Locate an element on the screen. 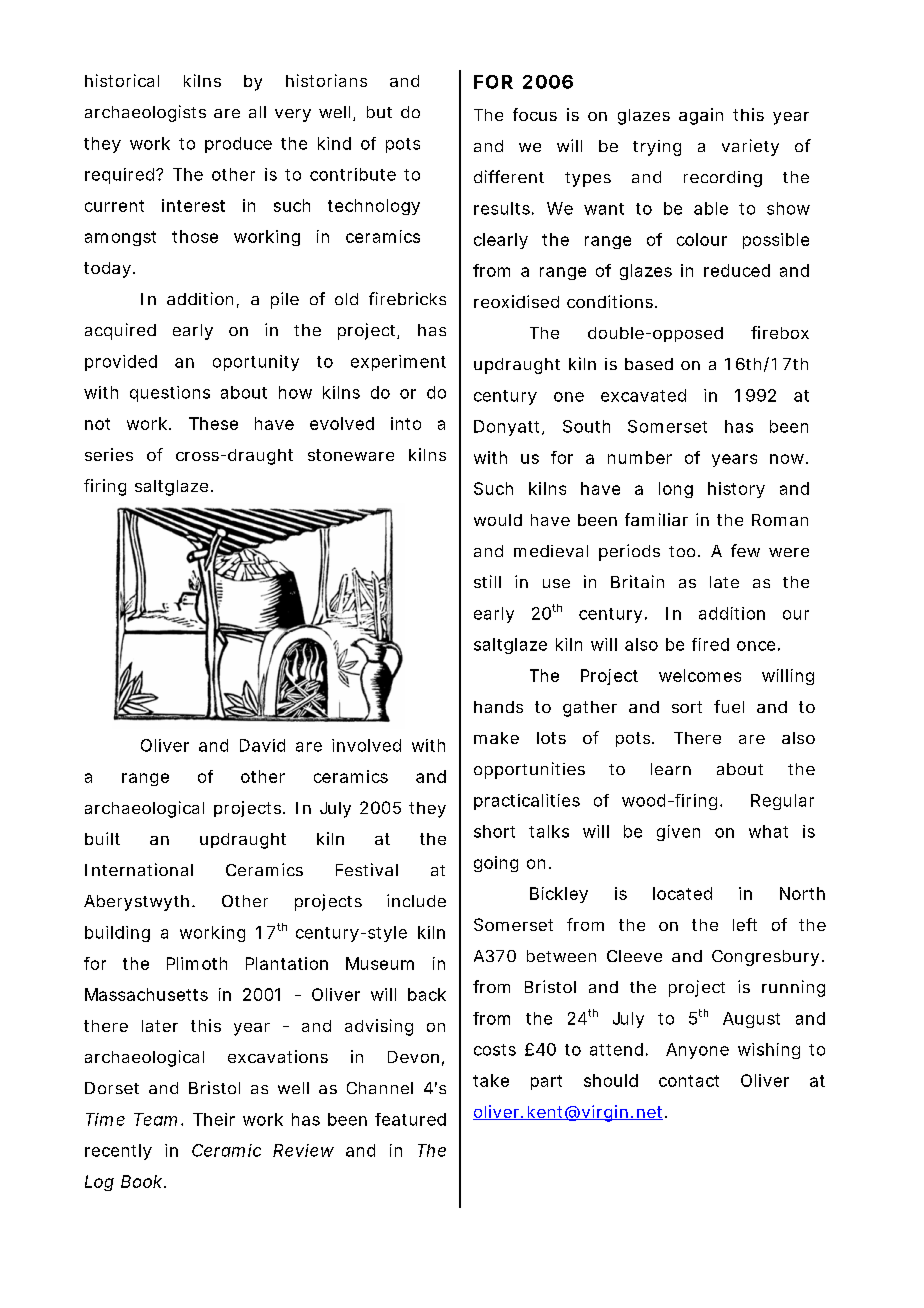 The image size is (924, 1308). reduced is located at coordinates (737, 270).
